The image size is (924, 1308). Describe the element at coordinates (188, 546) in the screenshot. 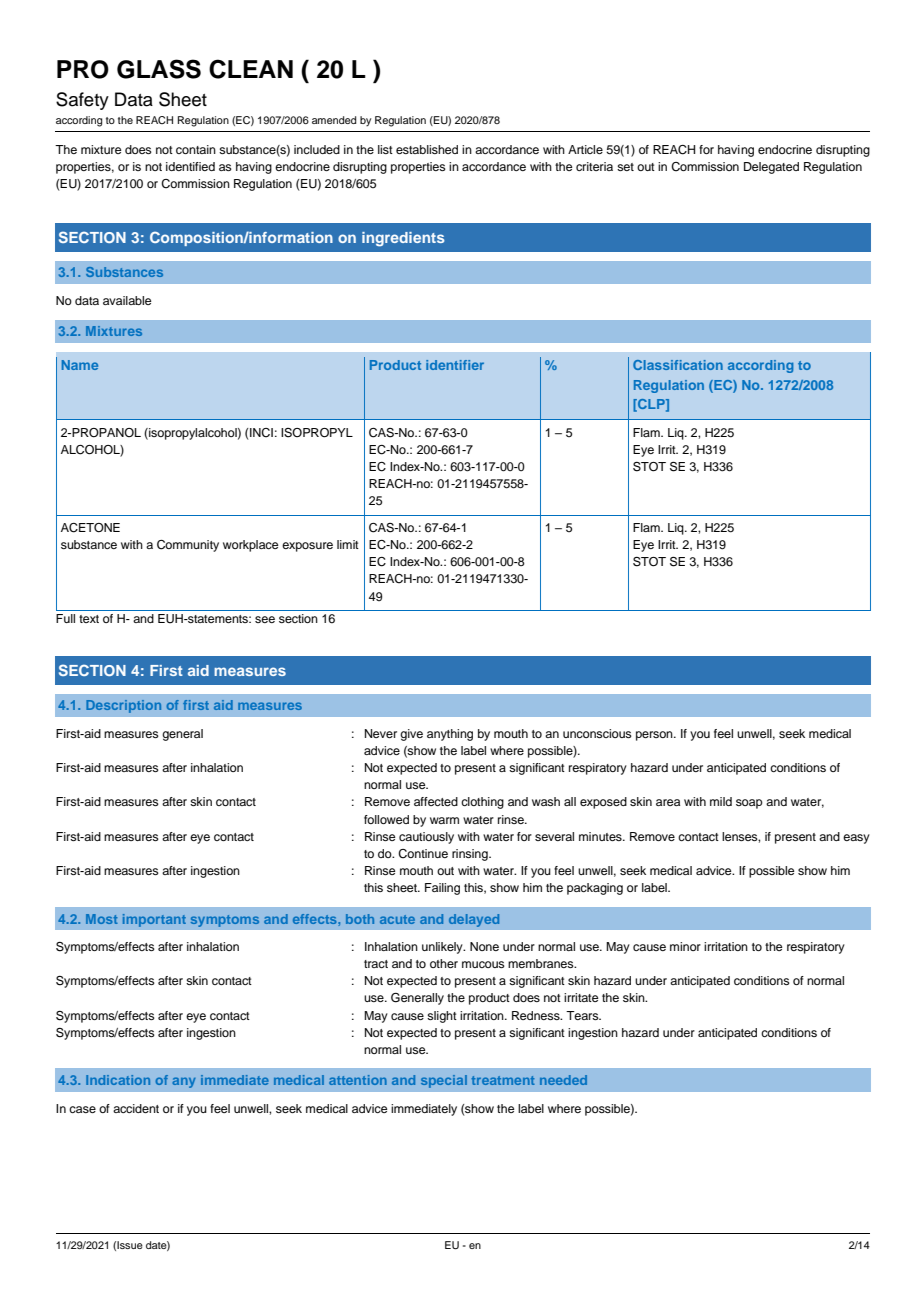

I see `Community` at that location.
